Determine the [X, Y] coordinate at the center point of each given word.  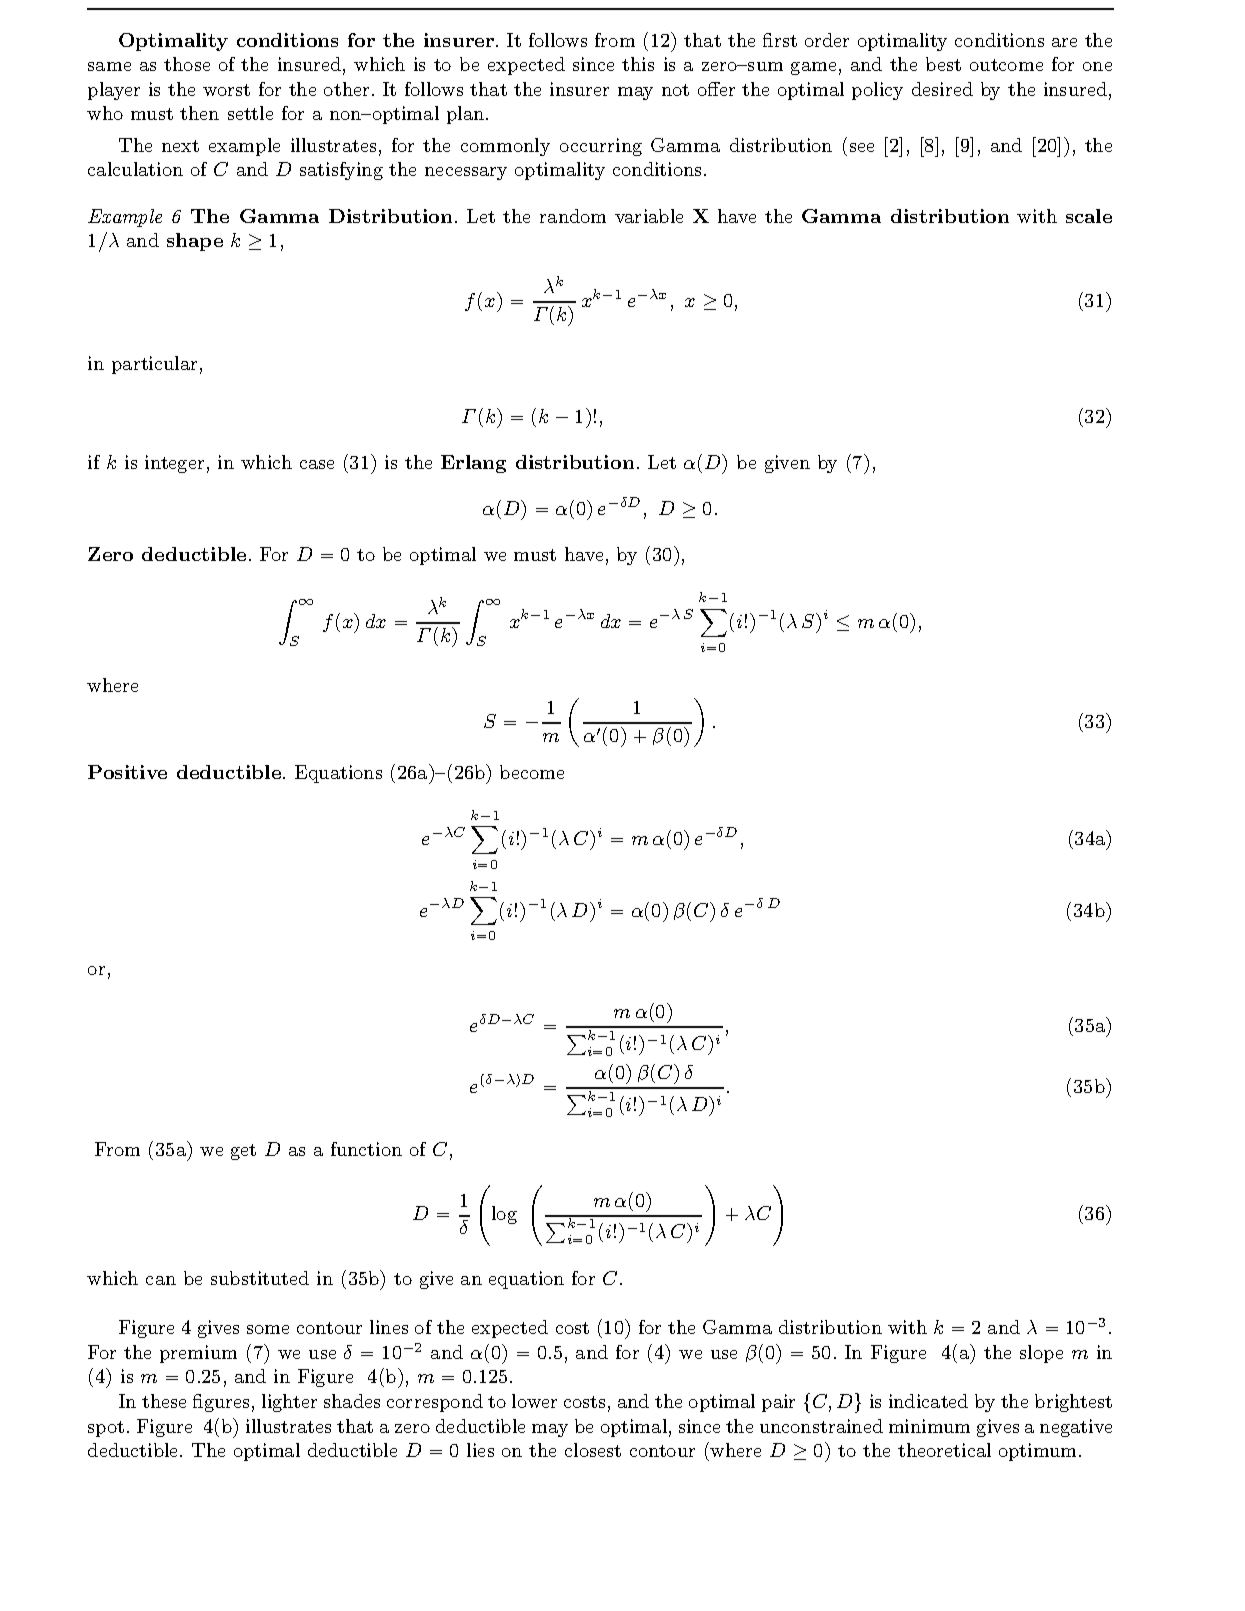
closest [593, 1450]
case [317, 464]
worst [226, 90]
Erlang [473, 464]
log [504, 1215]
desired [942, 89]
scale [1089, 216]
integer [174, 464]
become [532, 772]
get [243, 1152]
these [164, 1401]
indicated [928, 1401]
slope [1041, 1354]
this [638, 64]
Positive [127, 772]
